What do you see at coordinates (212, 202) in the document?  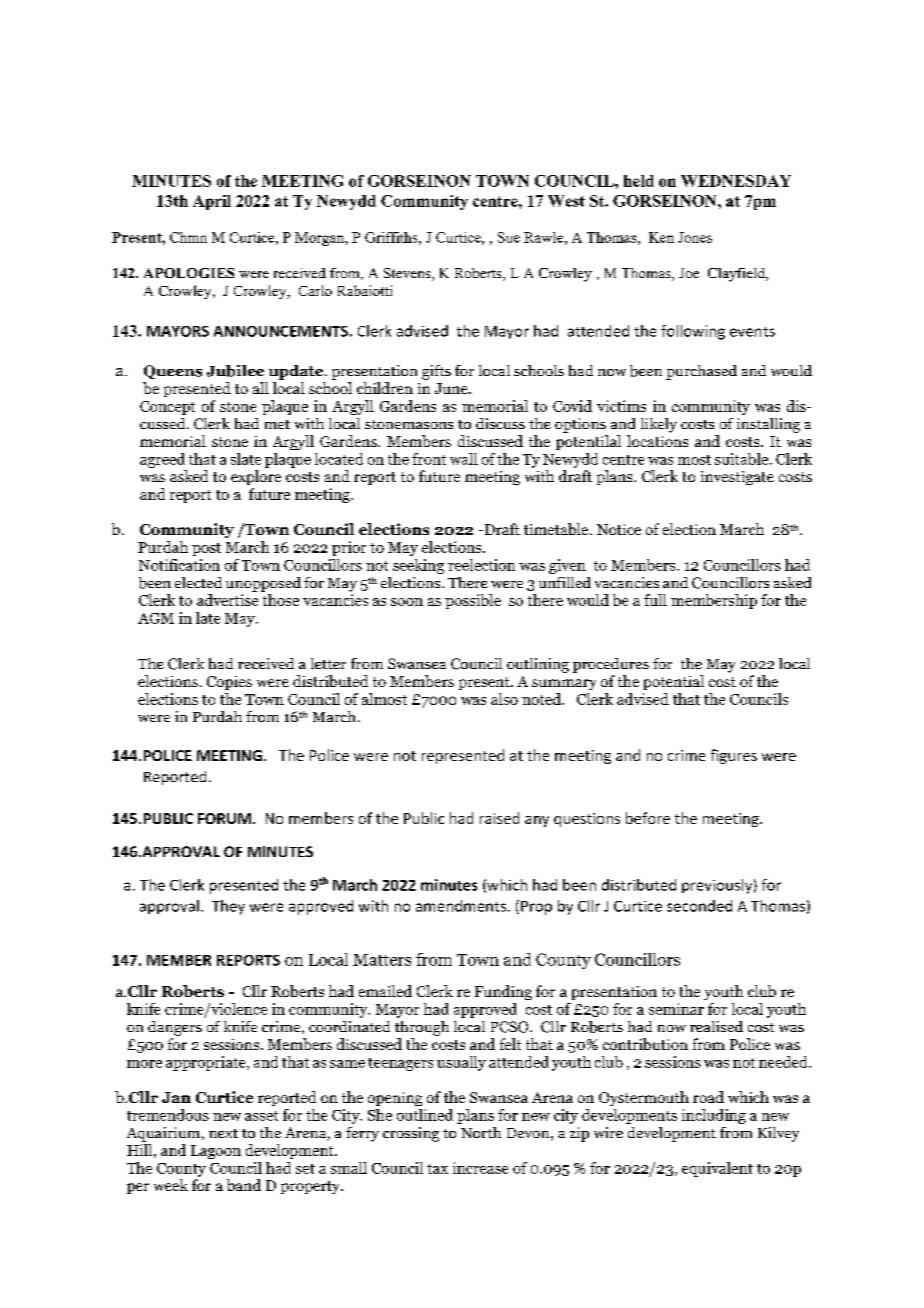 I see `April` at bounding box center [212, 202].
